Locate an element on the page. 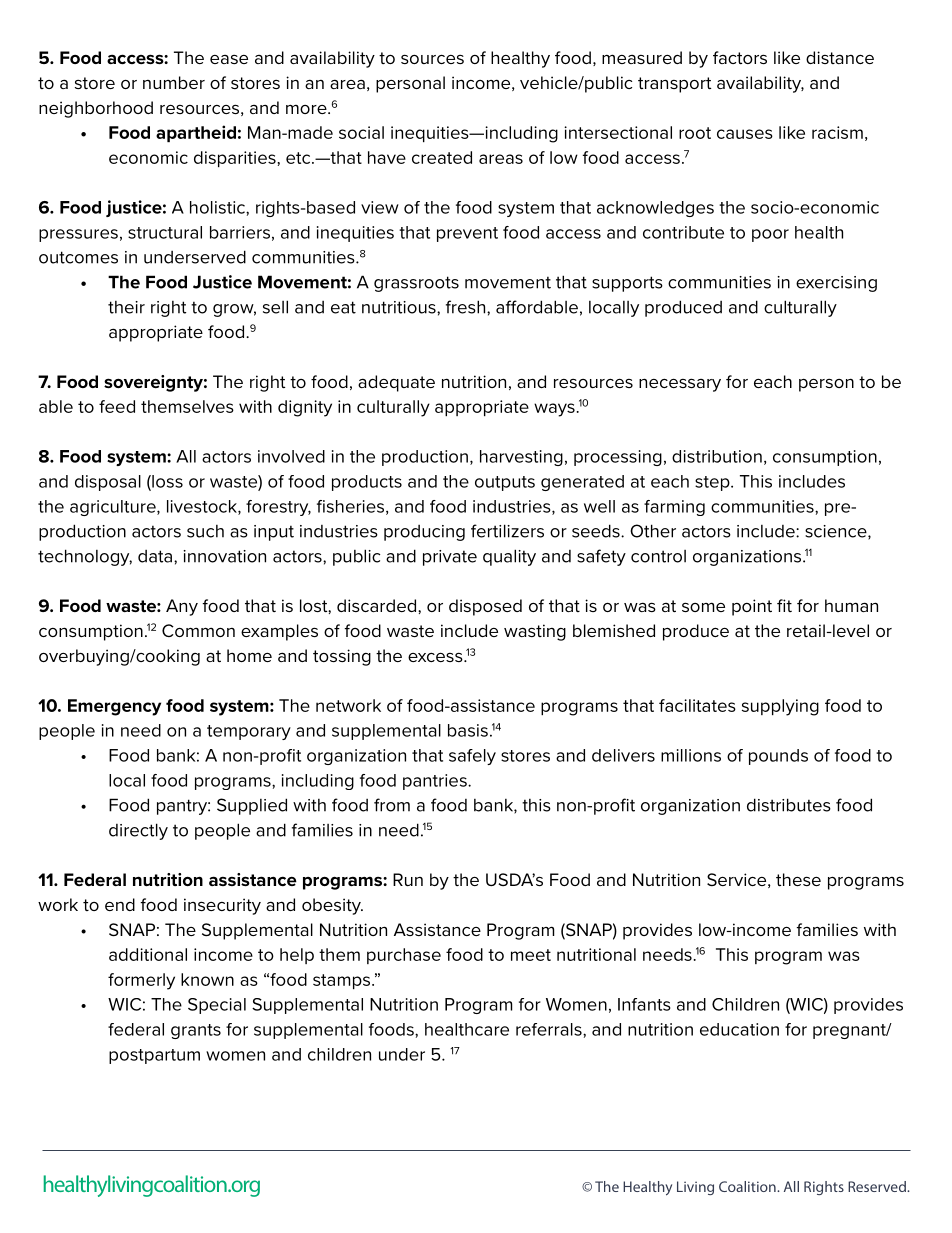  pantries is located at coordinates (436, 782).
